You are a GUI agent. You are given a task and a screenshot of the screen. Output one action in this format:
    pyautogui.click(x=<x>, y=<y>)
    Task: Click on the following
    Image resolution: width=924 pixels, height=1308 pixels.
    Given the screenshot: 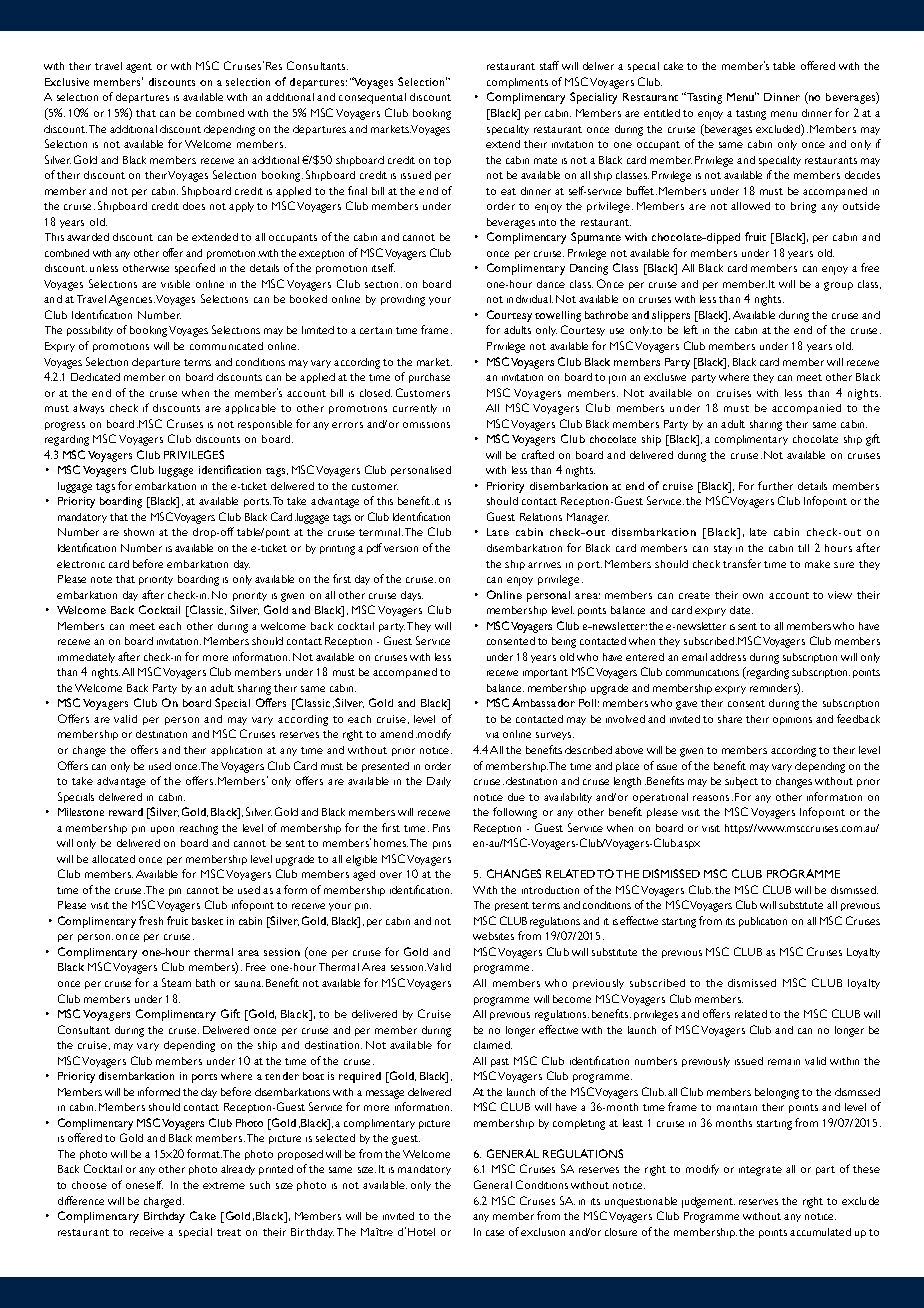 What is the action you would take?
    pyautogui.click(x=515, y=813)
